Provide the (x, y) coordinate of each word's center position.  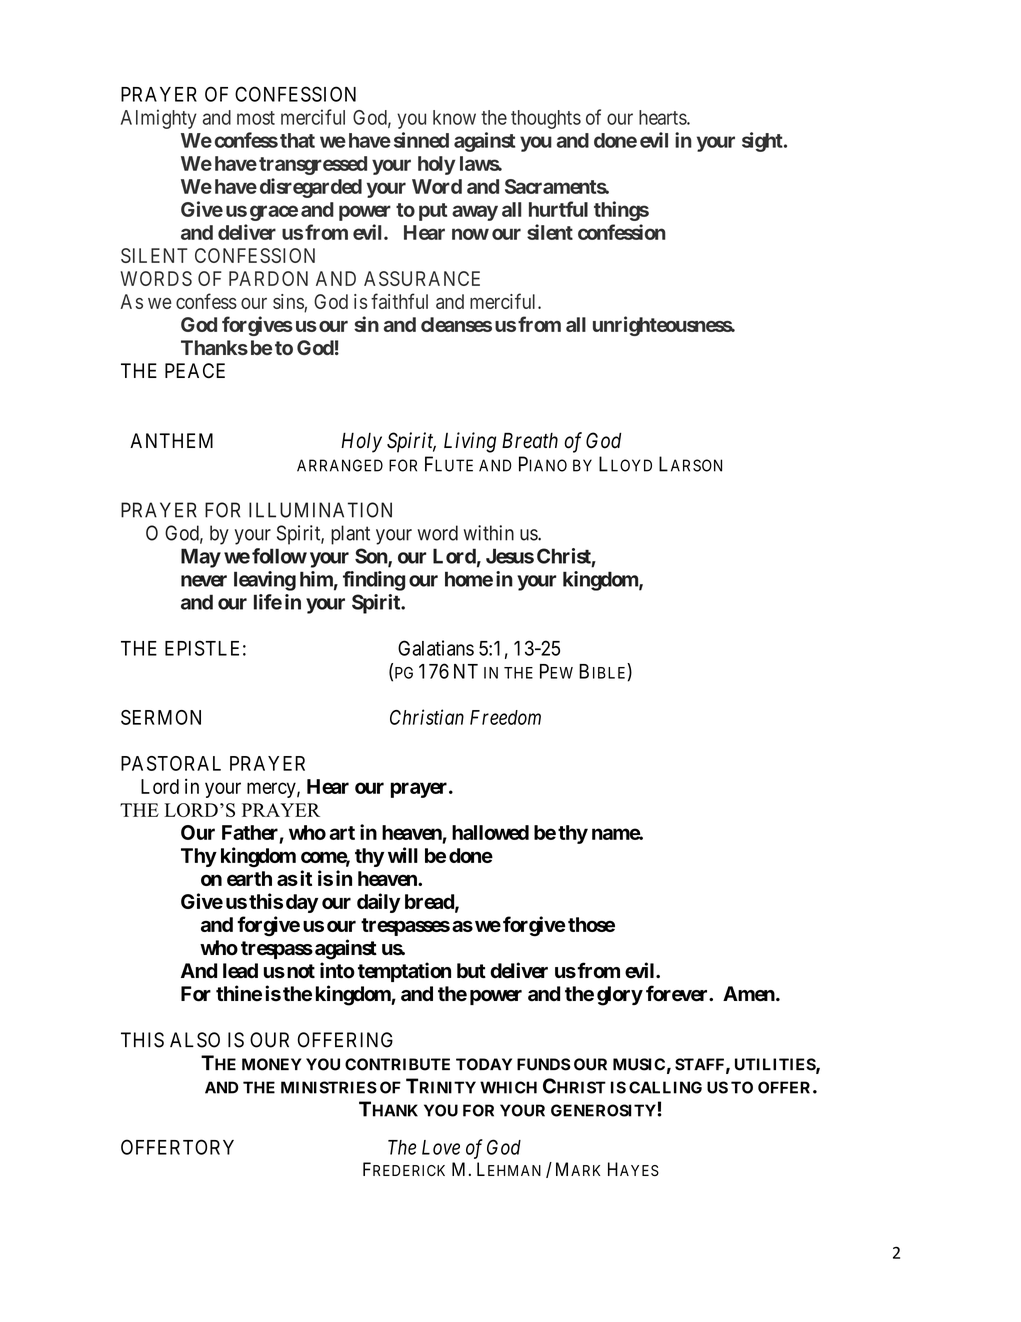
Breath (530, 440)
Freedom (505, 717)
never (204, 581)
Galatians (436, 648)
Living (470, 442)
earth (249, 878)
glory (620, 996)
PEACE (195, 371)
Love (441, 1147)
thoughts (546, 119)
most (256, 118)
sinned (421, 140)
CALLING (665, 1087)
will (403, 855)
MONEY (271, 1064)
